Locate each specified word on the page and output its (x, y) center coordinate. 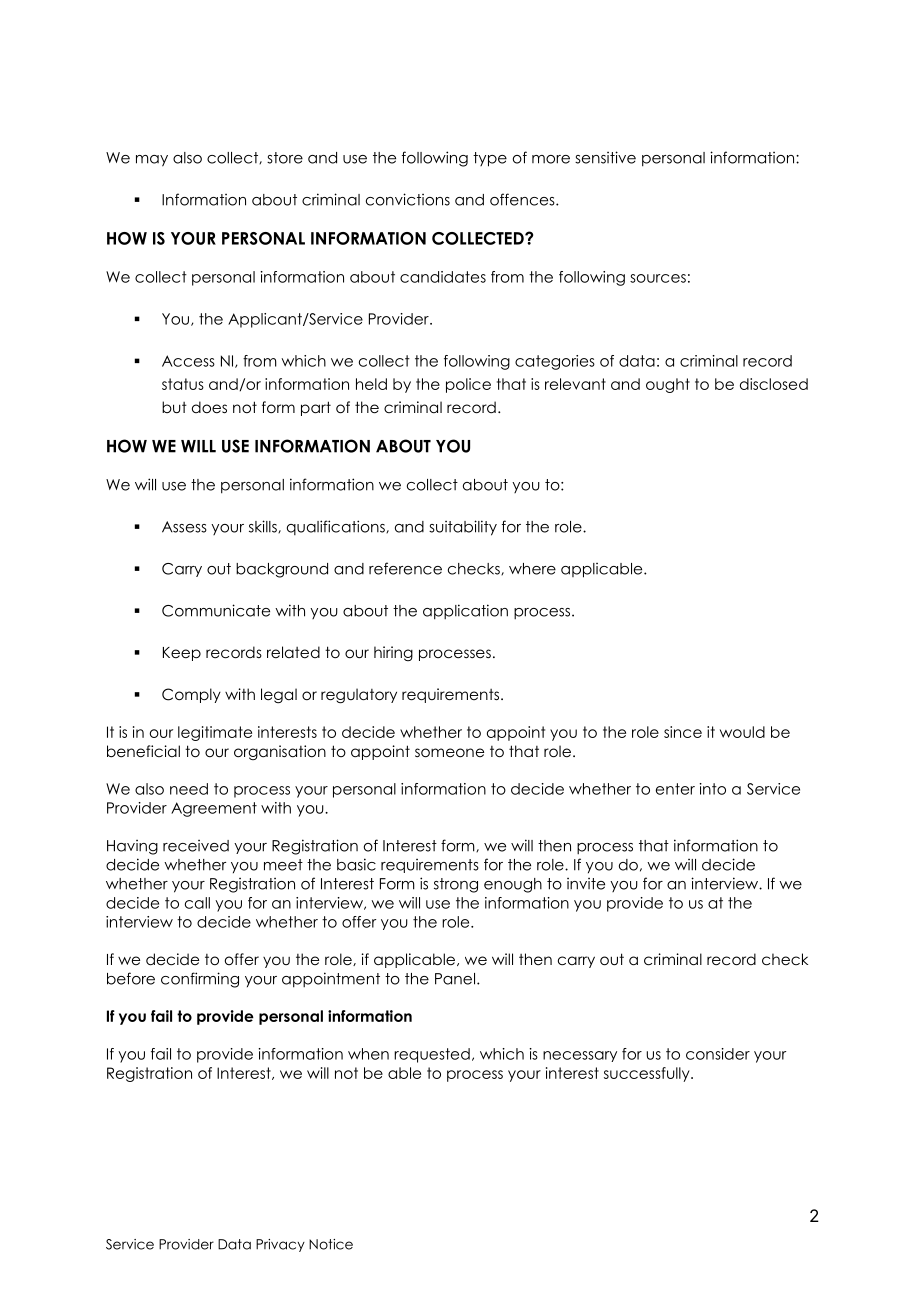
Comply (191, 695)
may (152, 161)
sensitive (605, 157)
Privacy (280, 1245)
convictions (408, 199)
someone (449, 753)
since (683, 732)
